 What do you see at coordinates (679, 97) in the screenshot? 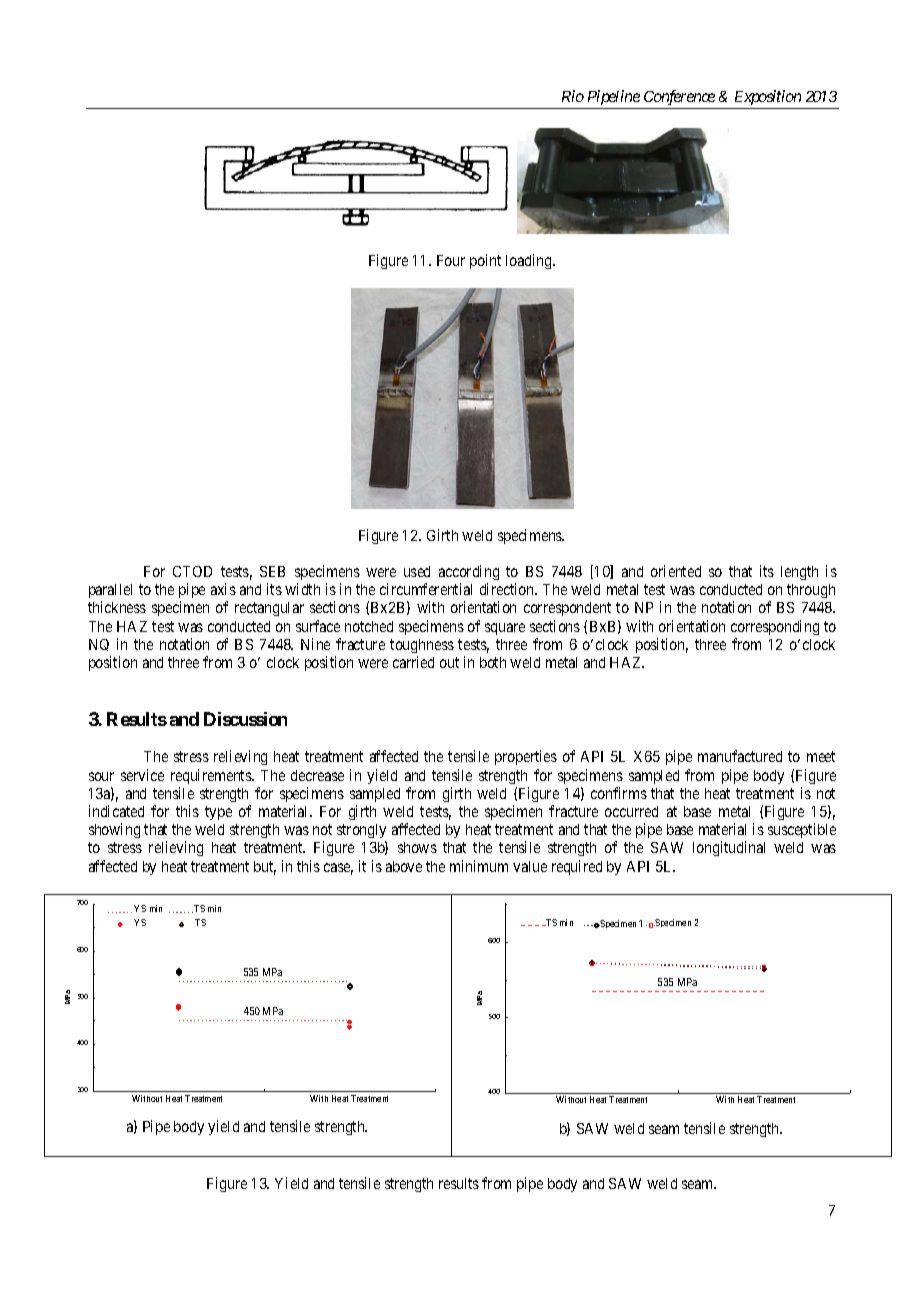
I see `Conference` at bounding box center [679, 97].
